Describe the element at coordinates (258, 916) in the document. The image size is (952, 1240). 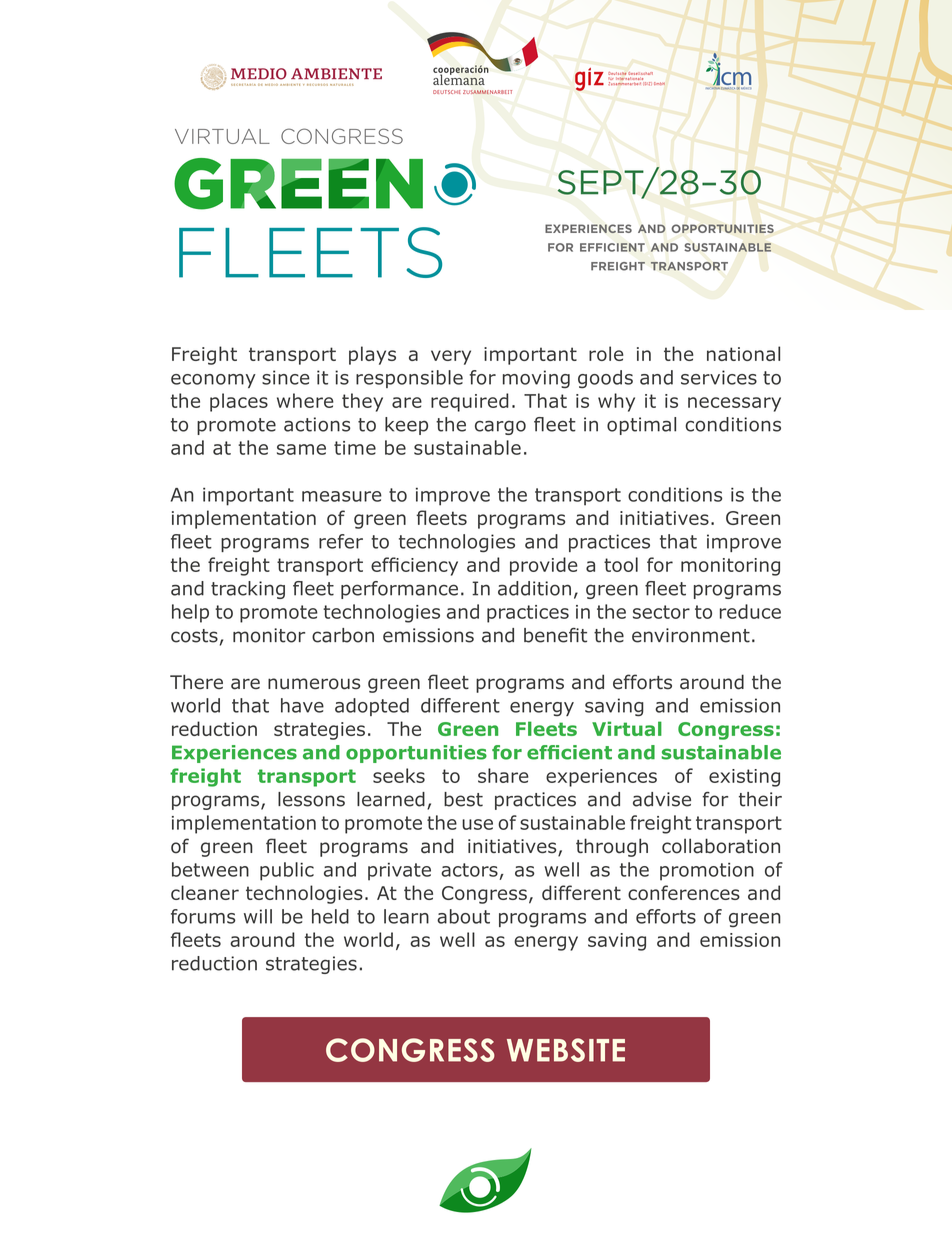
I see `will` at that location.
